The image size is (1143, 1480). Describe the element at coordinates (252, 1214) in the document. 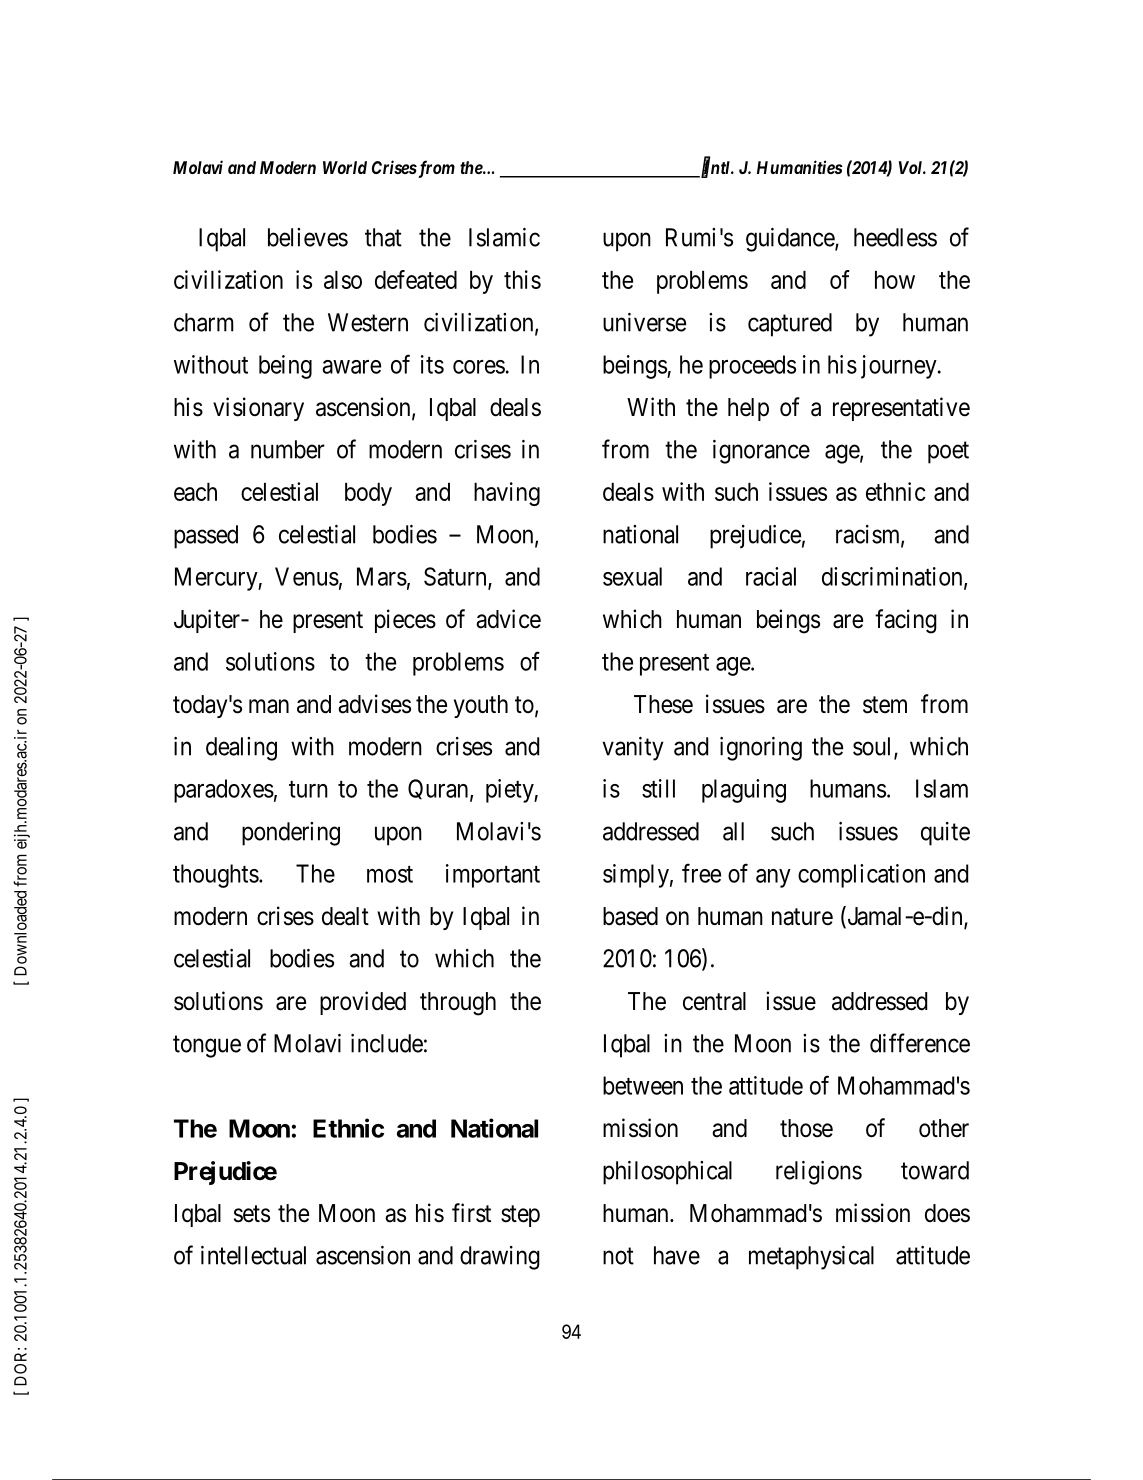

I see `sets` at that location.
